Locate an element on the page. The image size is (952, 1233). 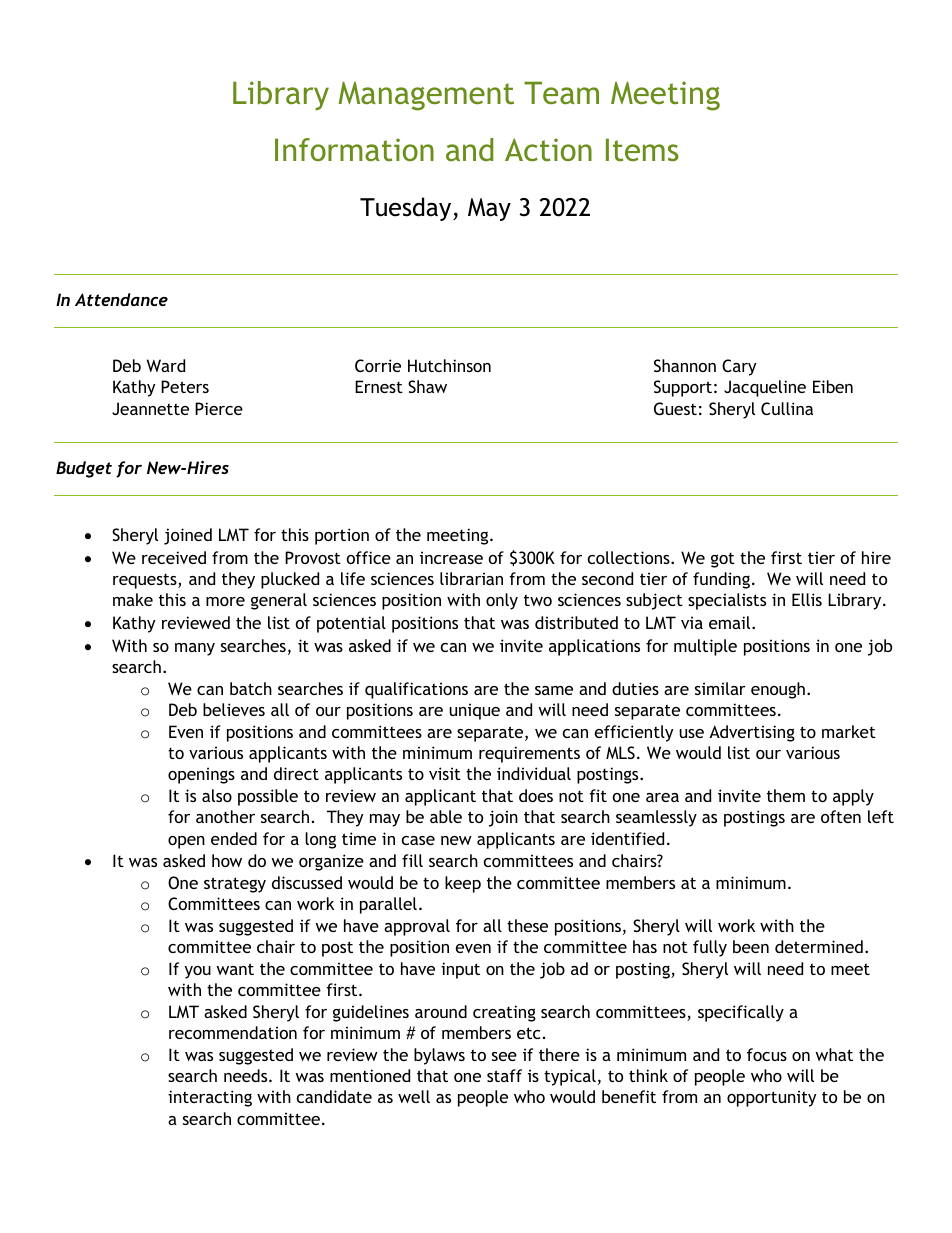
keep is located at coordinates (463, 884).
